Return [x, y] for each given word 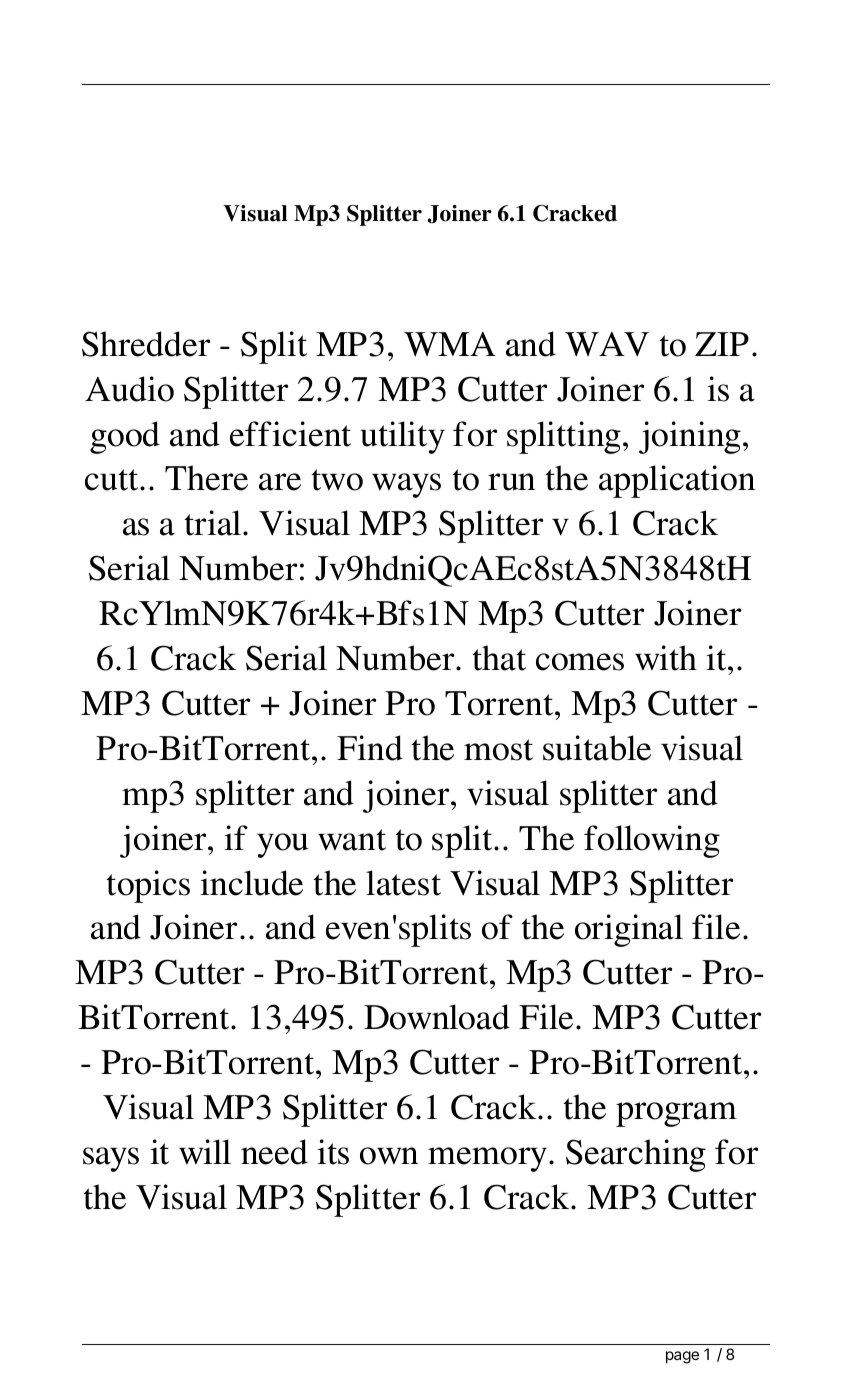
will [205, 1152]
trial [214, 523]
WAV [607, 344]
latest [403, 883]
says [111, 1159]
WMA [450, 344]
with [666, 658]
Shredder [146, 344]
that [499, 658]
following [652, 841]
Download [437, 1017]
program [676, 1114]
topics [148, 886]
